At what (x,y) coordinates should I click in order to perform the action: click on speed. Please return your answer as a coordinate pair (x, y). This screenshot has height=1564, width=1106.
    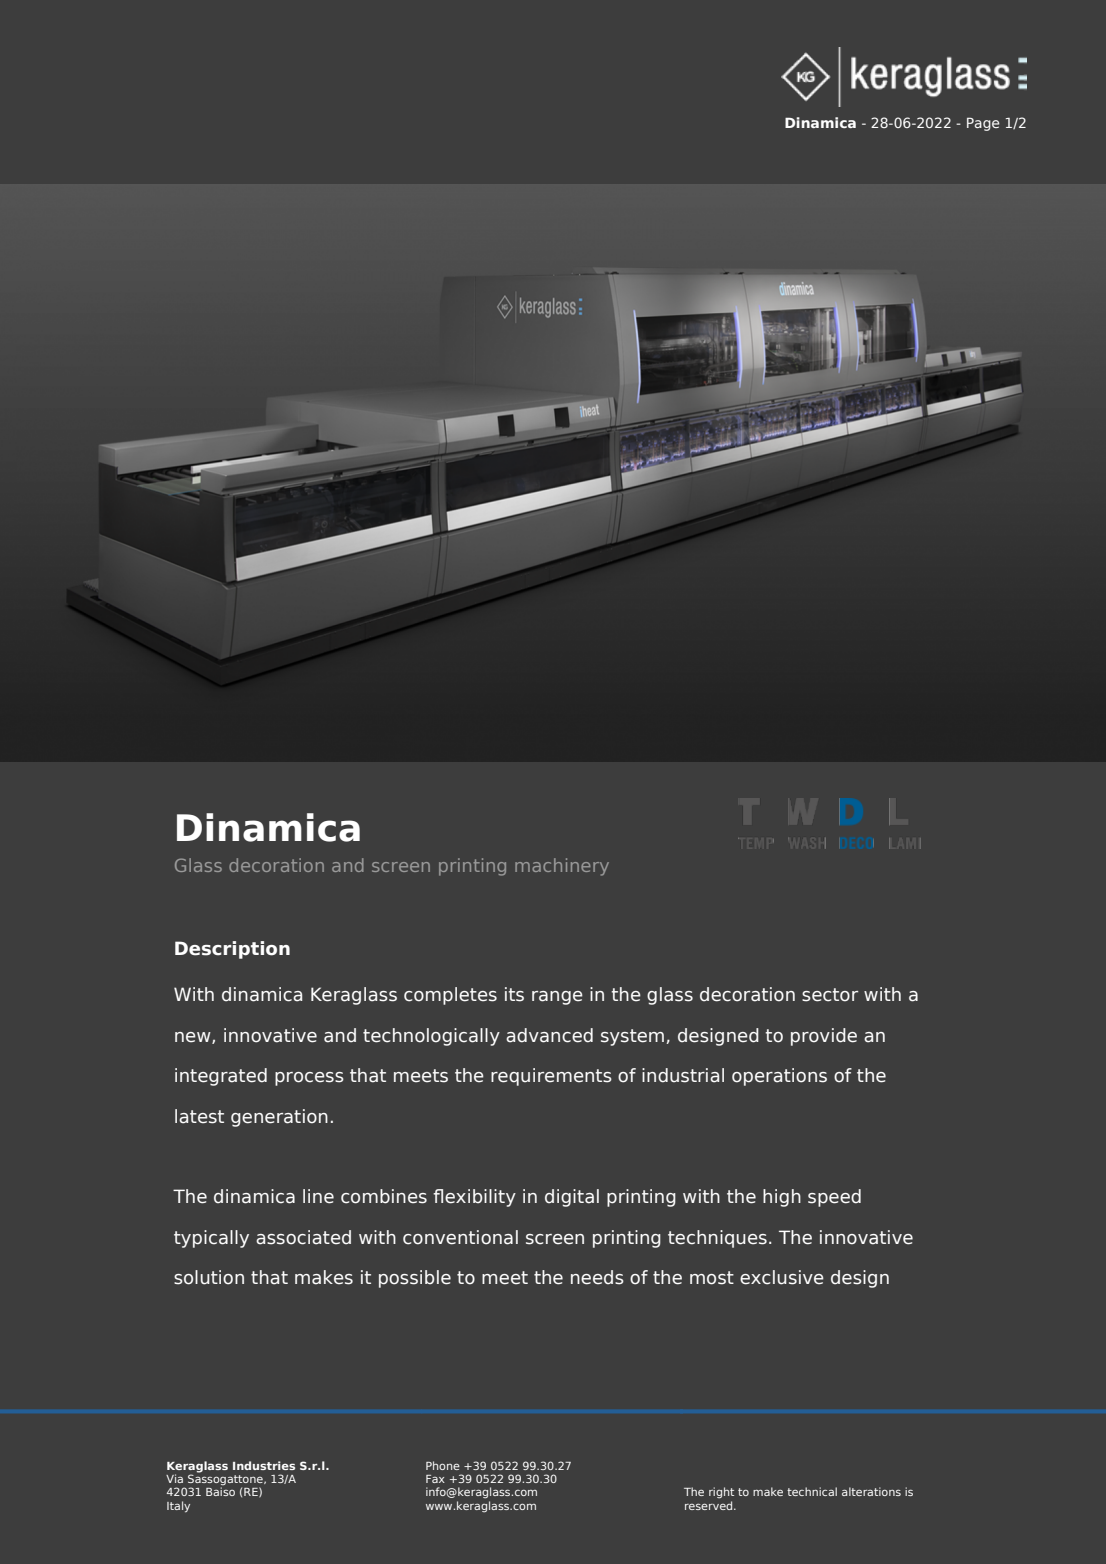
    Looking at the image, I should click on (834, 1198).
